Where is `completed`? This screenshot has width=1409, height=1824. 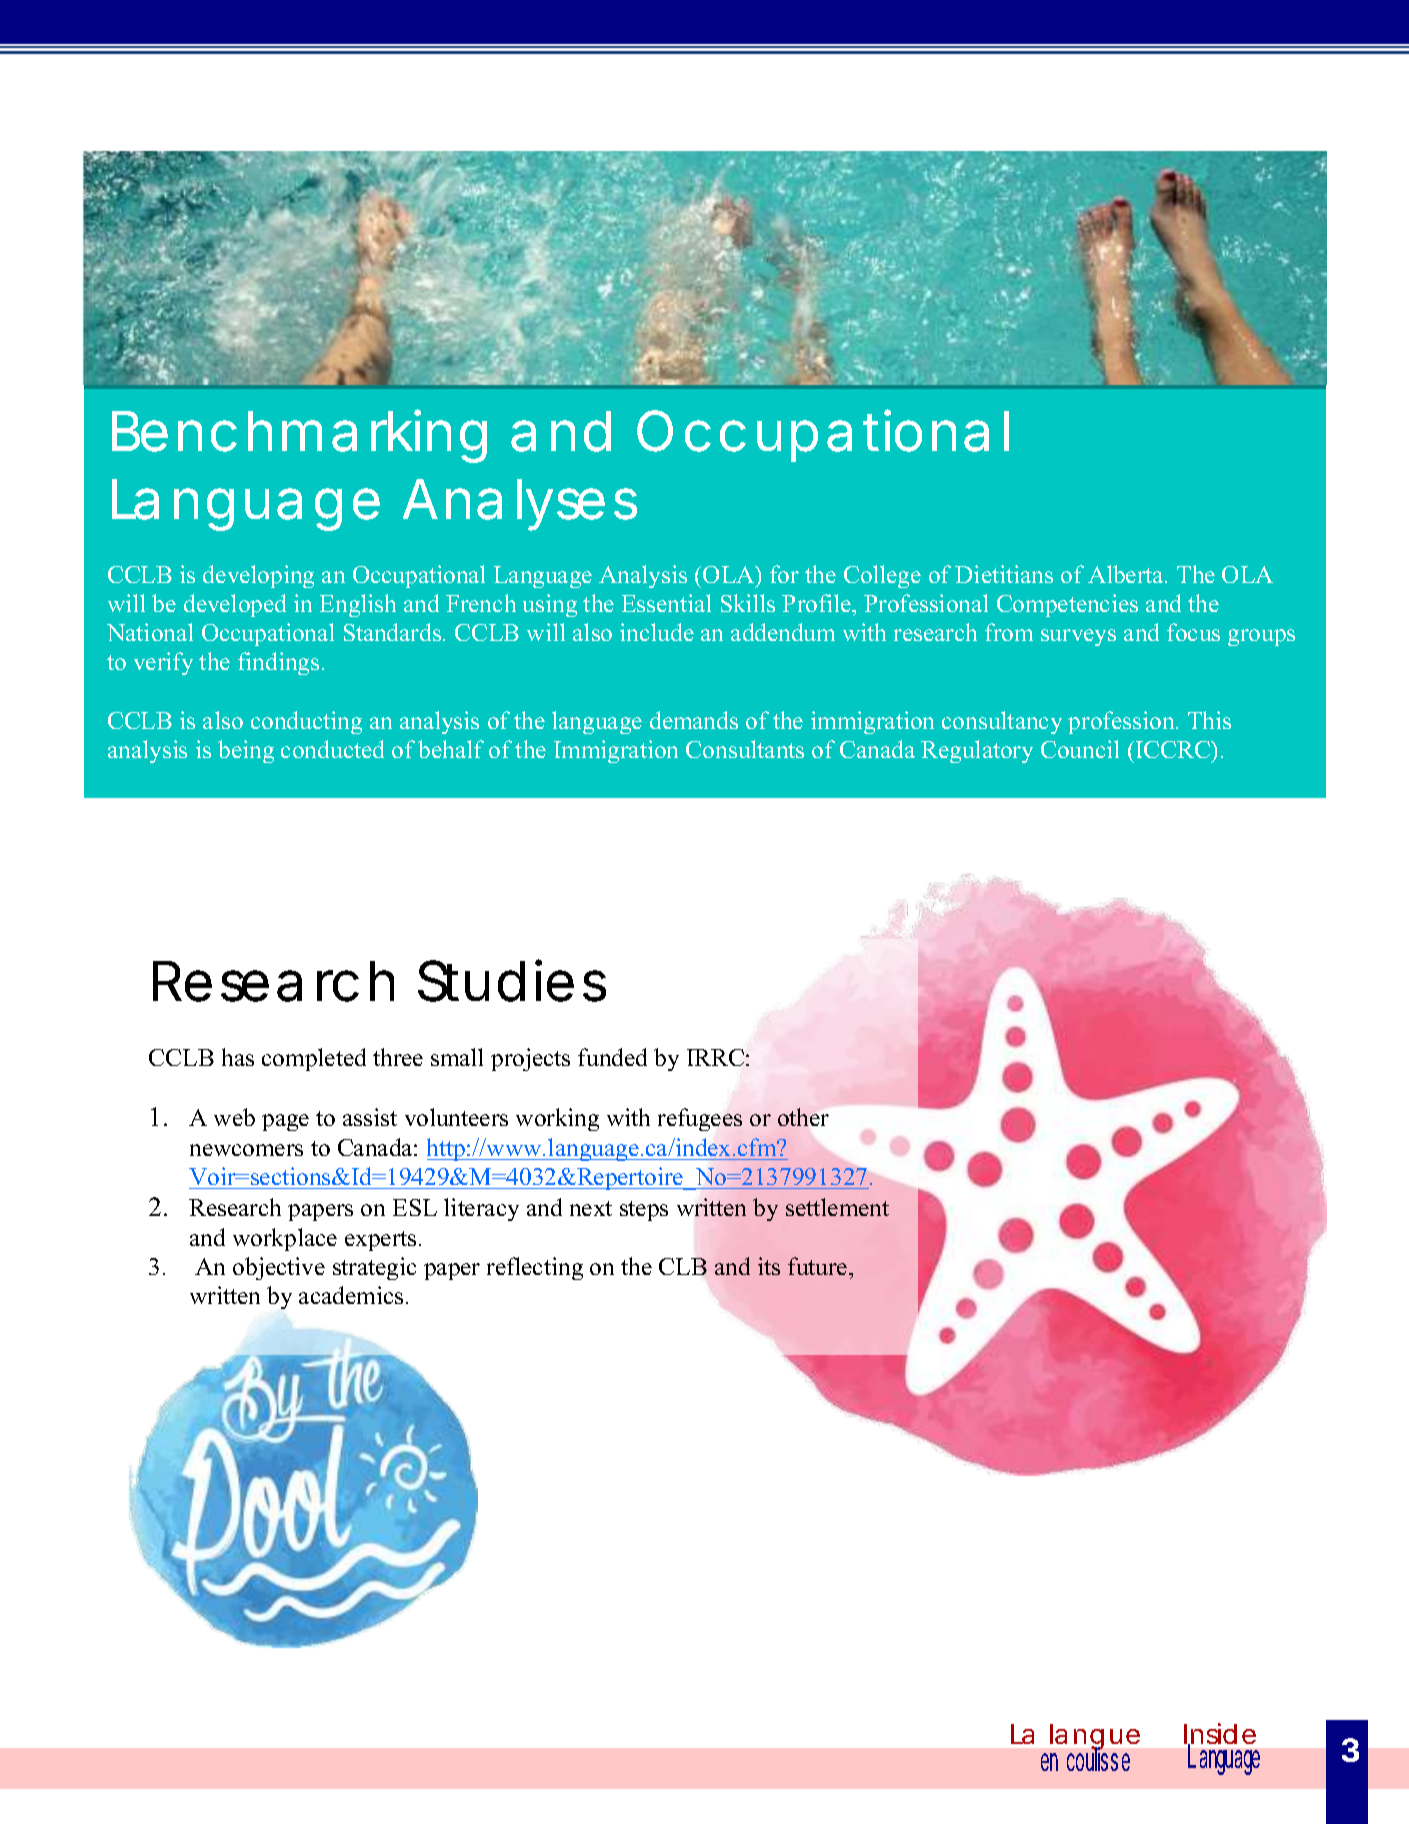
completed is located at coordinates (314, 1059).
